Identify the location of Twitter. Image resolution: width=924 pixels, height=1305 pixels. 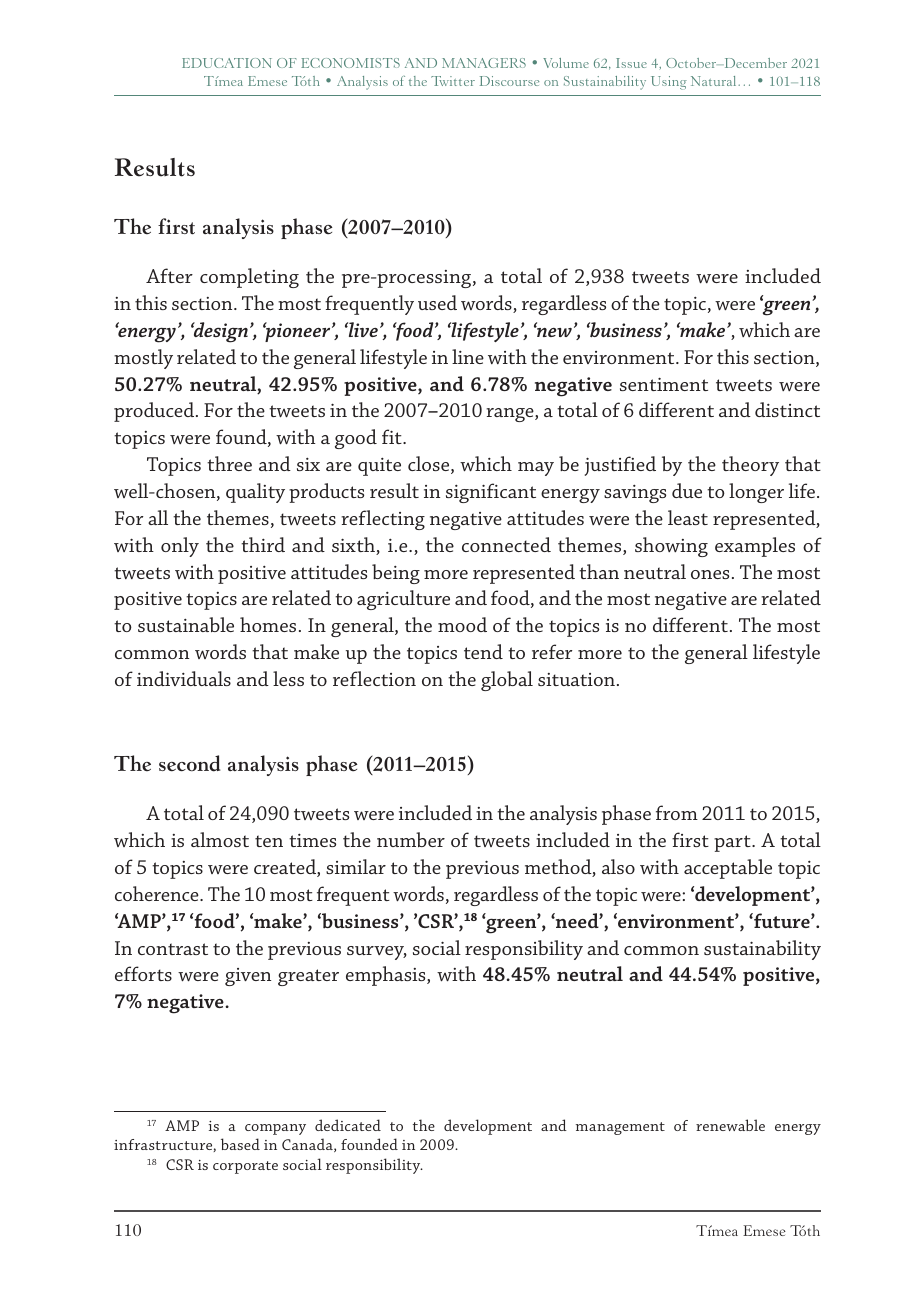
(453, 81).
